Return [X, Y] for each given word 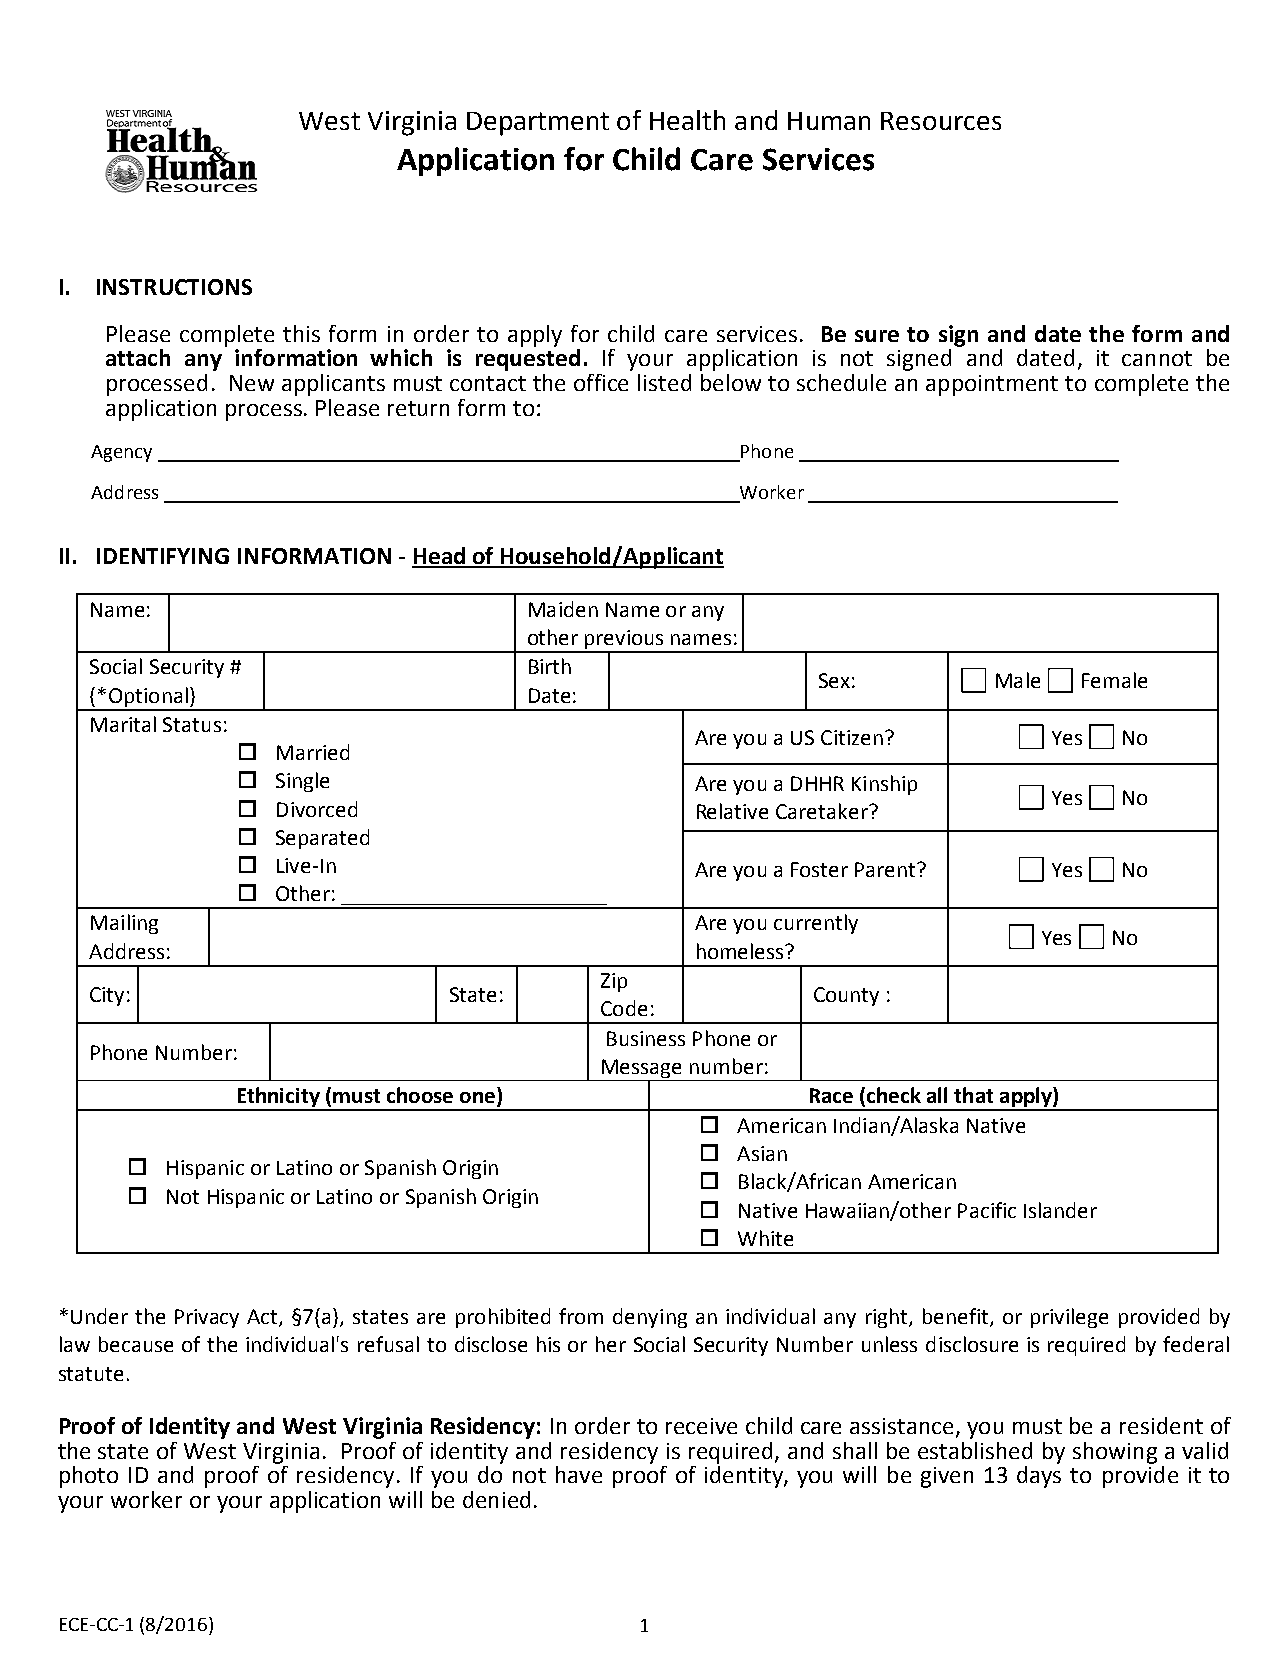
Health [687, 120]
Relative [732, 811]
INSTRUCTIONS [174, 287]
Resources [941, 121]
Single [302, 782]
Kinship [884, 785]
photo [89, 1477]
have [579, 1474]
